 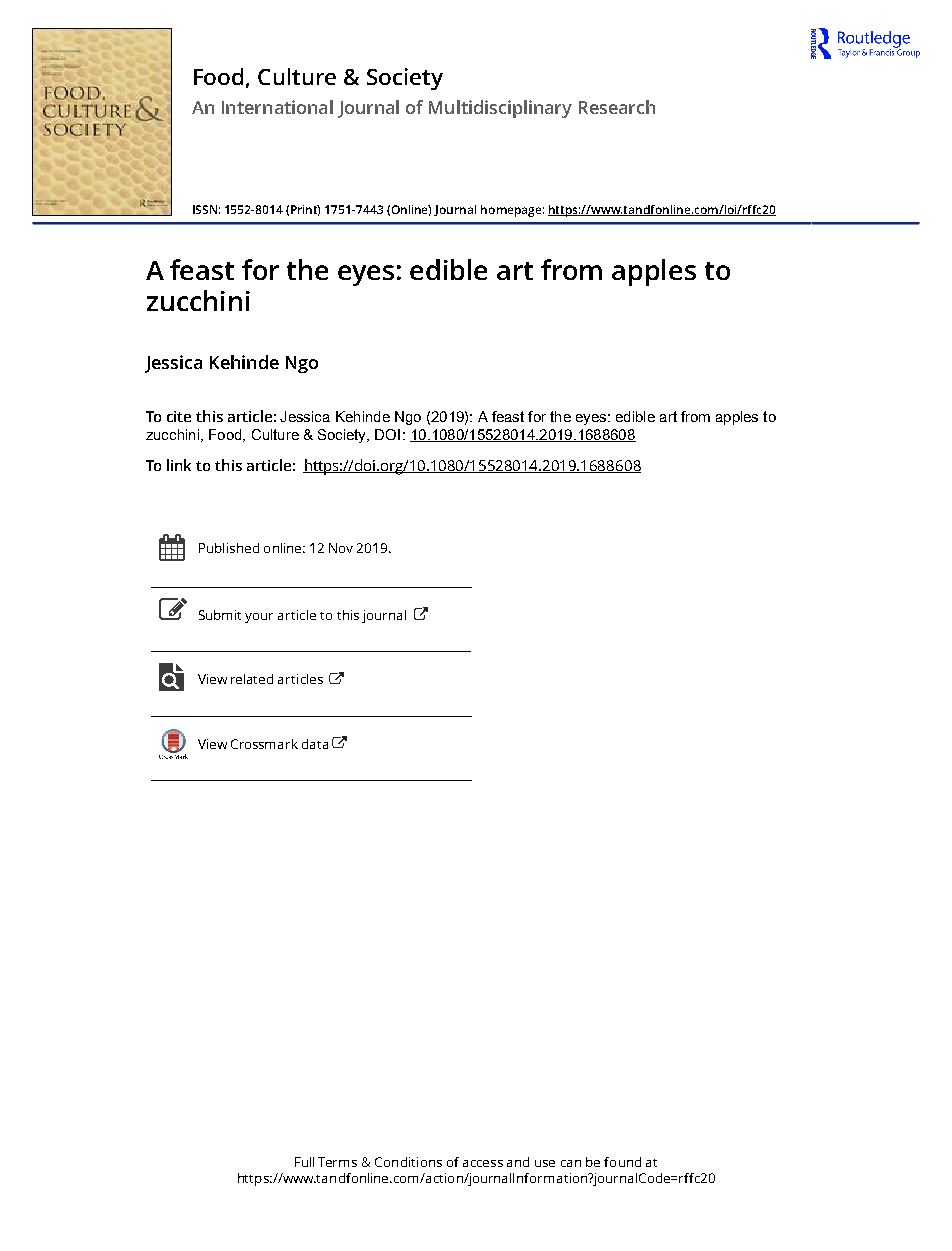 What do you see at coordinates (259, 618) in the document?
I see `your` at bounding box center [259, 618].
